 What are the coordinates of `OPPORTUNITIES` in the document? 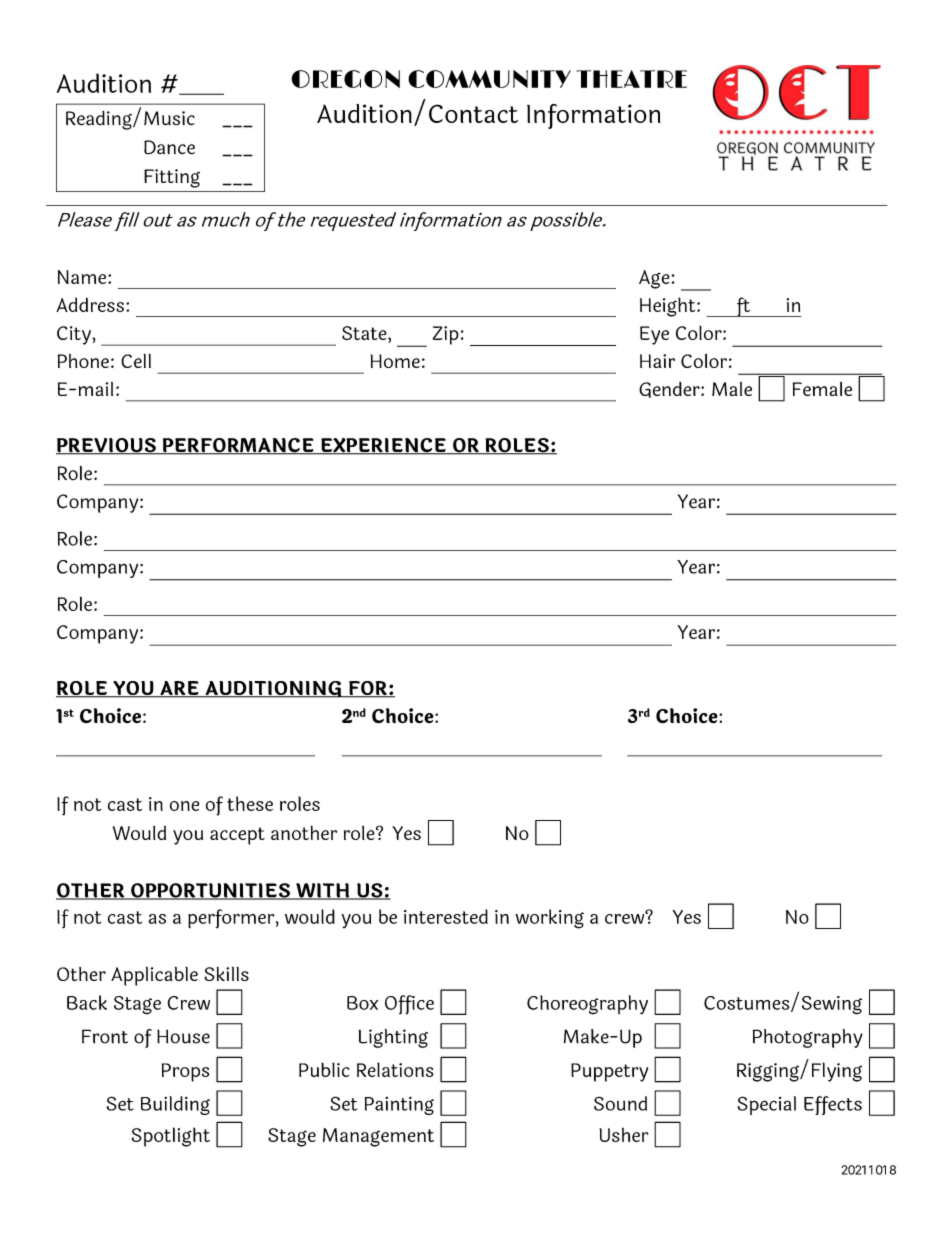 It's located at (210, 891).
